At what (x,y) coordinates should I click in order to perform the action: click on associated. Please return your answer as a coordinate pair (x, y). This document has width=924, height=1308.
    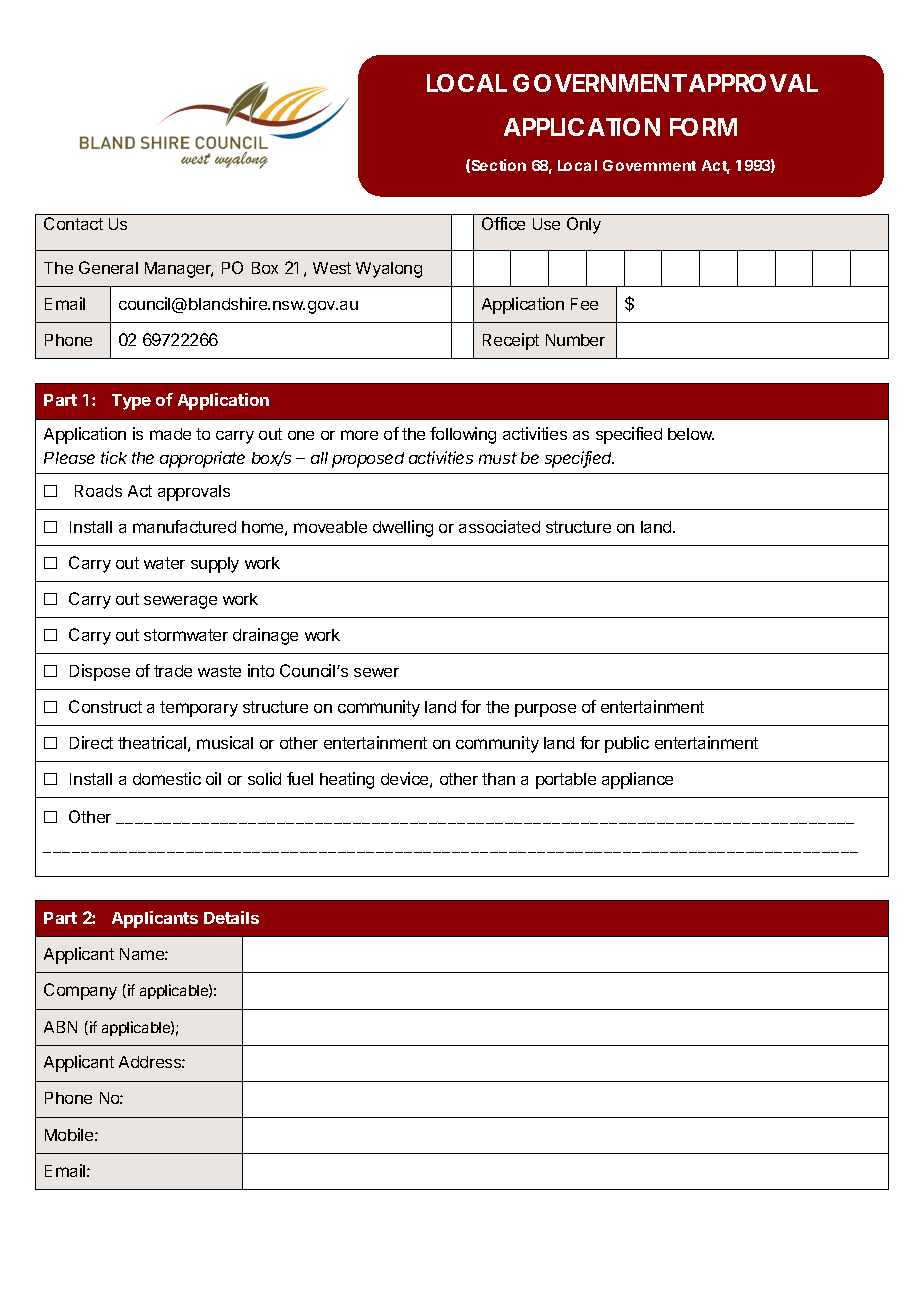
    Looking at the image, I should click on (499, 526).
